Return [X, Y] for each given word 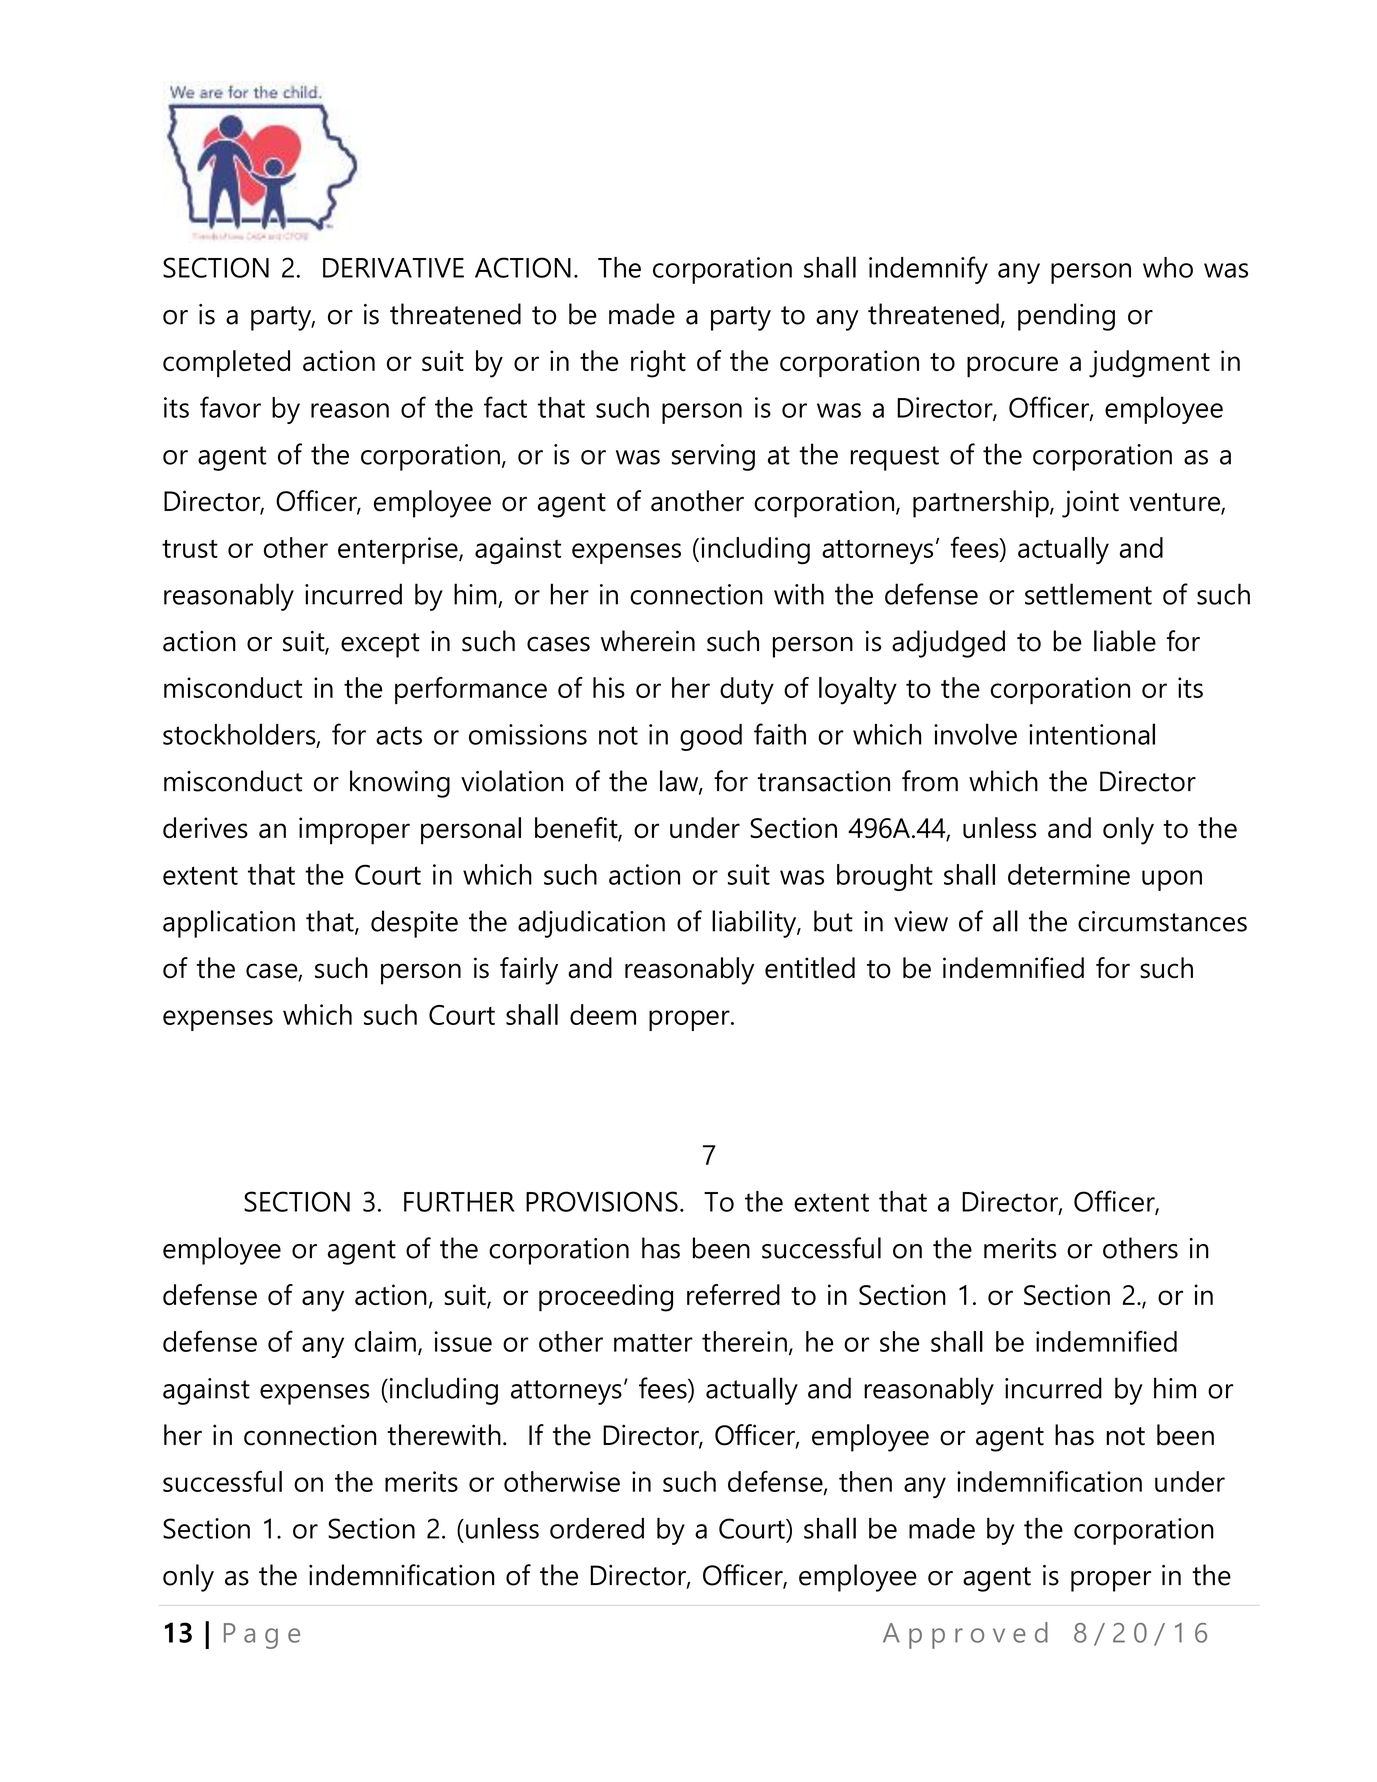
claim [385, 1341]
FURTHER [459, 1202]
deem [603, 1014]
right [658, 364]
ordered [597, 1528]
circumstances [1162, 921]
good [711, 737]
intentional [1092, 734]
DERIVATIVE [393, 268]
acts [399, 735]
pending [1066, 317]
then [865, 1481]
